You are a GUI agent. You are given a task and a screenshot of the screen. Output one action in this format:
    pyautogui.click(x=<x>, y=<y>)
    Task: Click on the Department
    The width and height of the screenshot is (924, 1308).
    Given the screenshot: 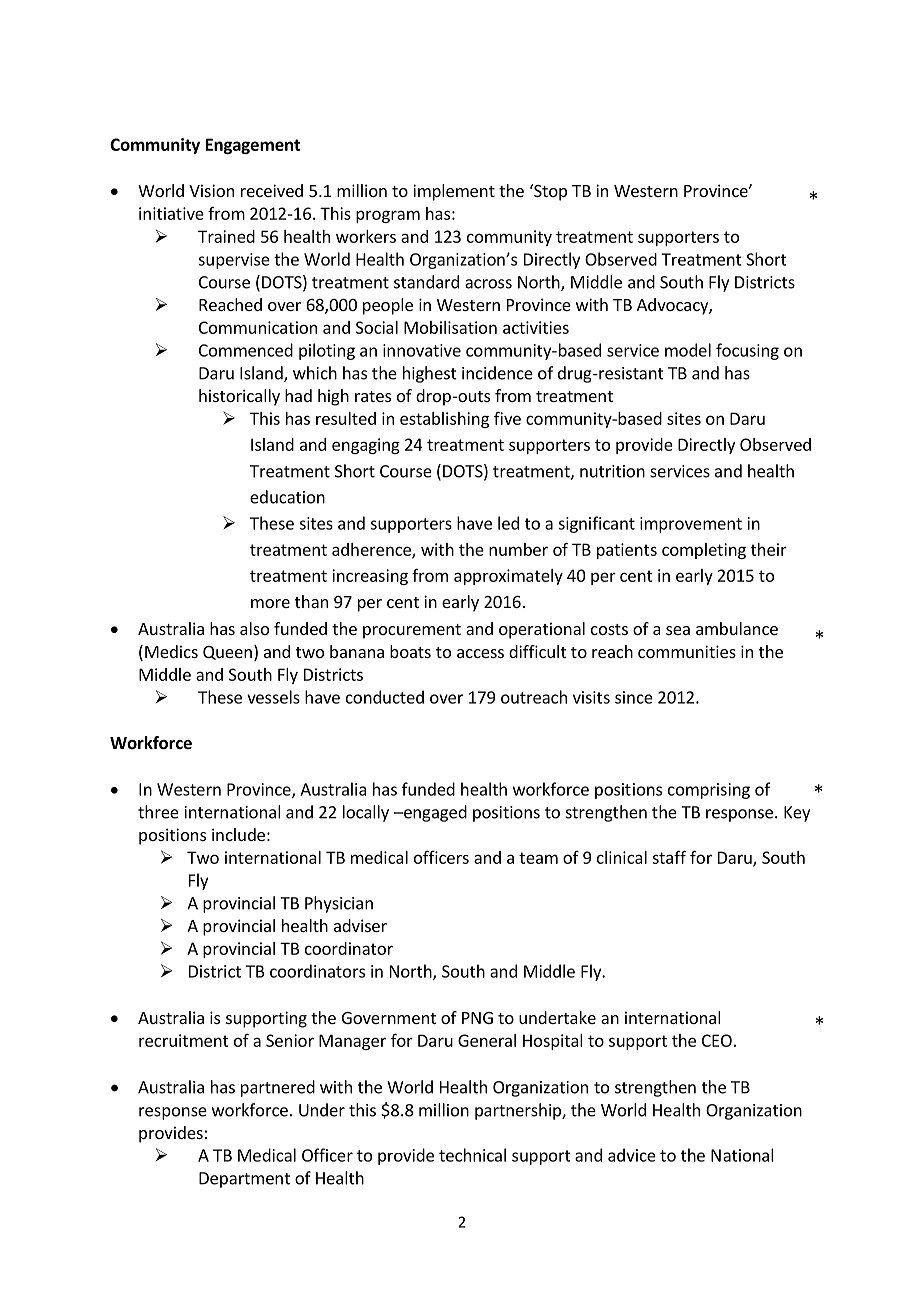 What is the action you would take?
    pyautogui.click(x=244, y=1180)
